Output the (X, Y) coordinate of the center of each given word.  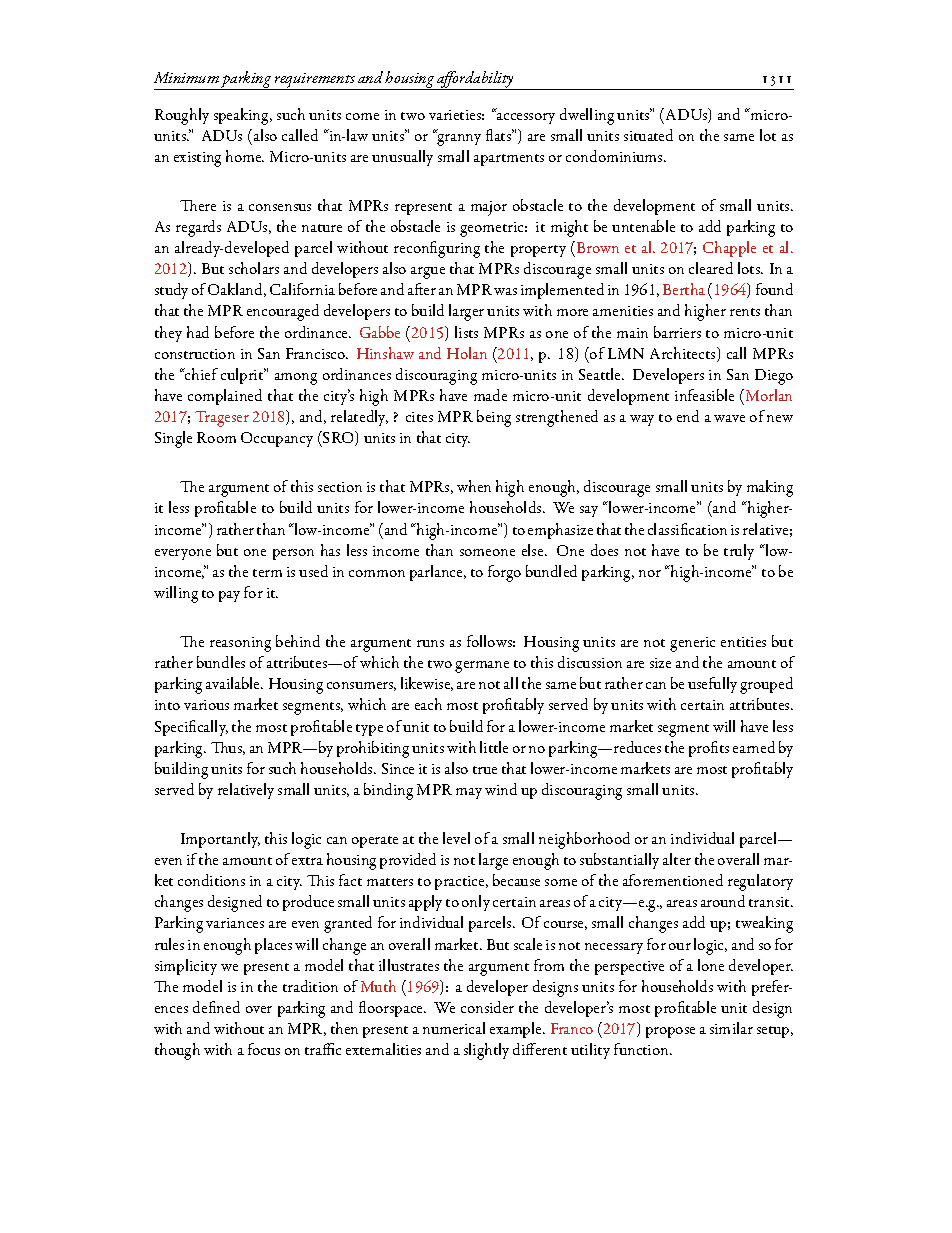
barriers (677, 332)
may (469, 793)
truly (739, 552)
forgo (504, 573)
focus (264, 1049)
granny (458, 139)
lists (466, 332)
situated (648, 135)
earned (754, 747)
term (267, 573)
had (198, 332)
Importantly (220, 840)
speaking (242, 116)
